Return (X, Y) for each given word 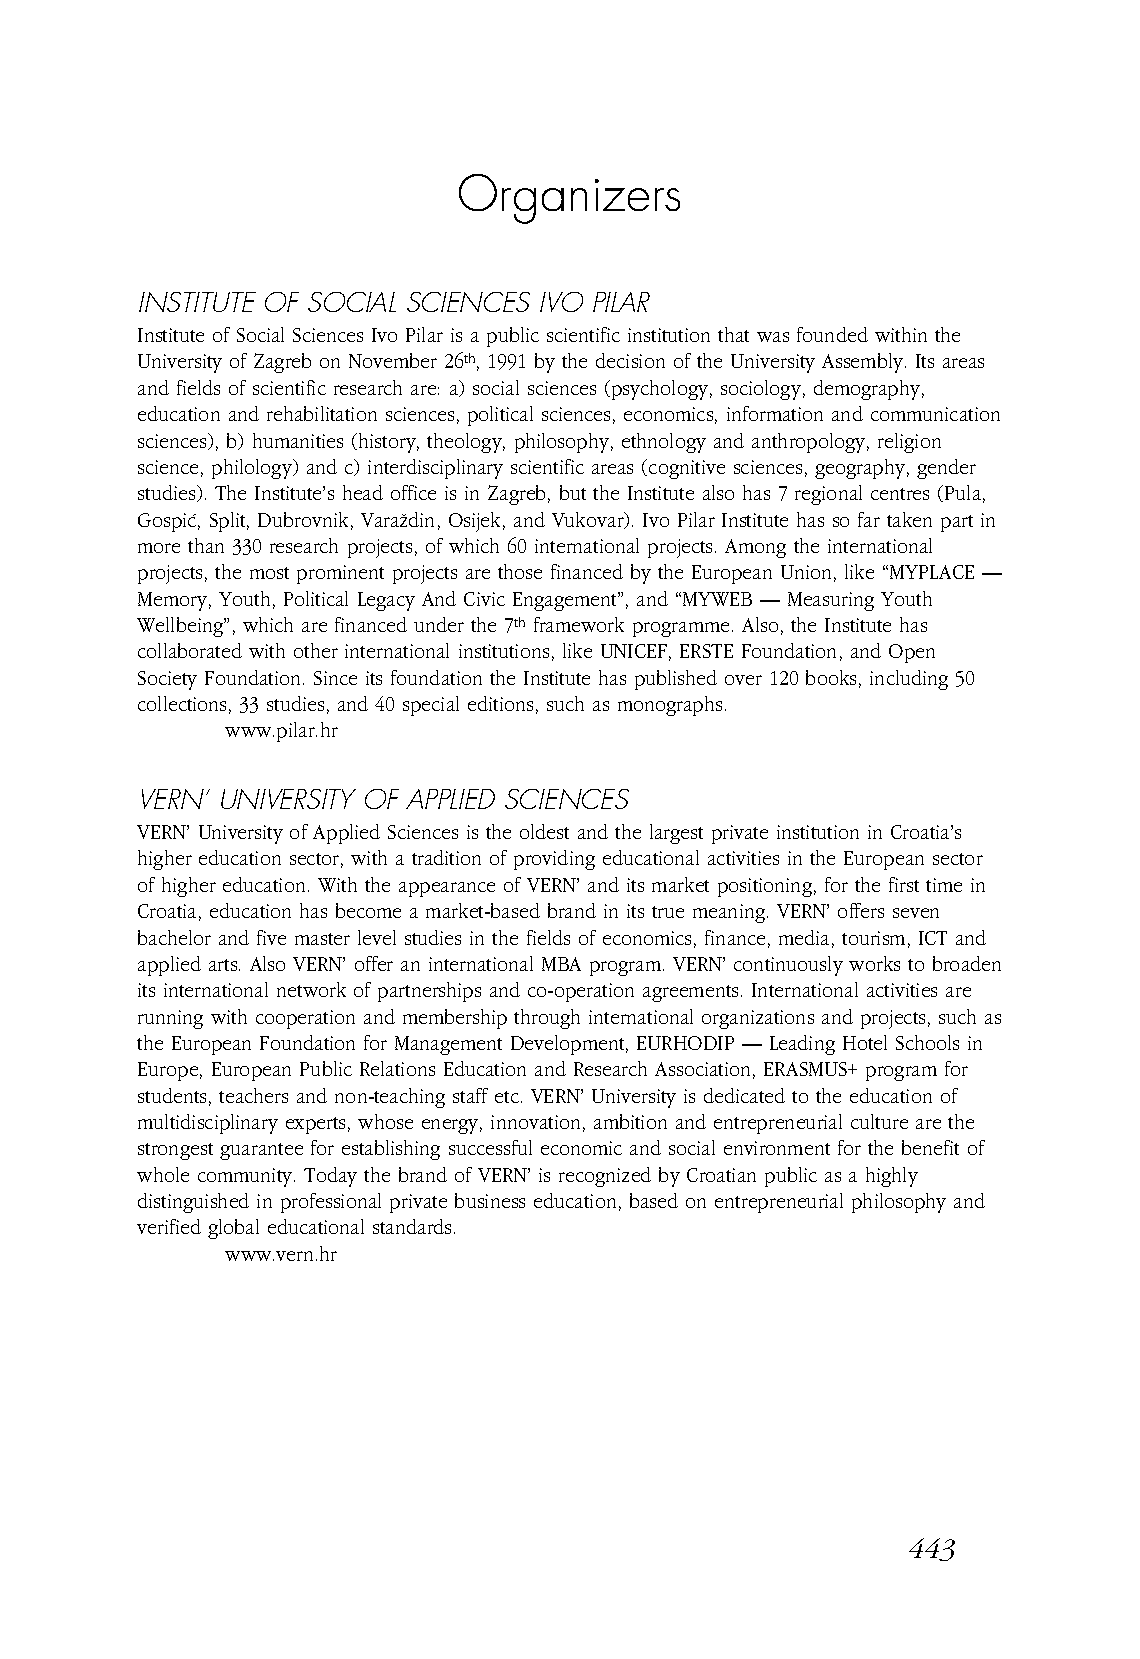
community (246, 1177)
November (393, 360)
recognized (605, 1177)
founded (832, 334)
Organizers (569, 199)
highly (892, 1177)
